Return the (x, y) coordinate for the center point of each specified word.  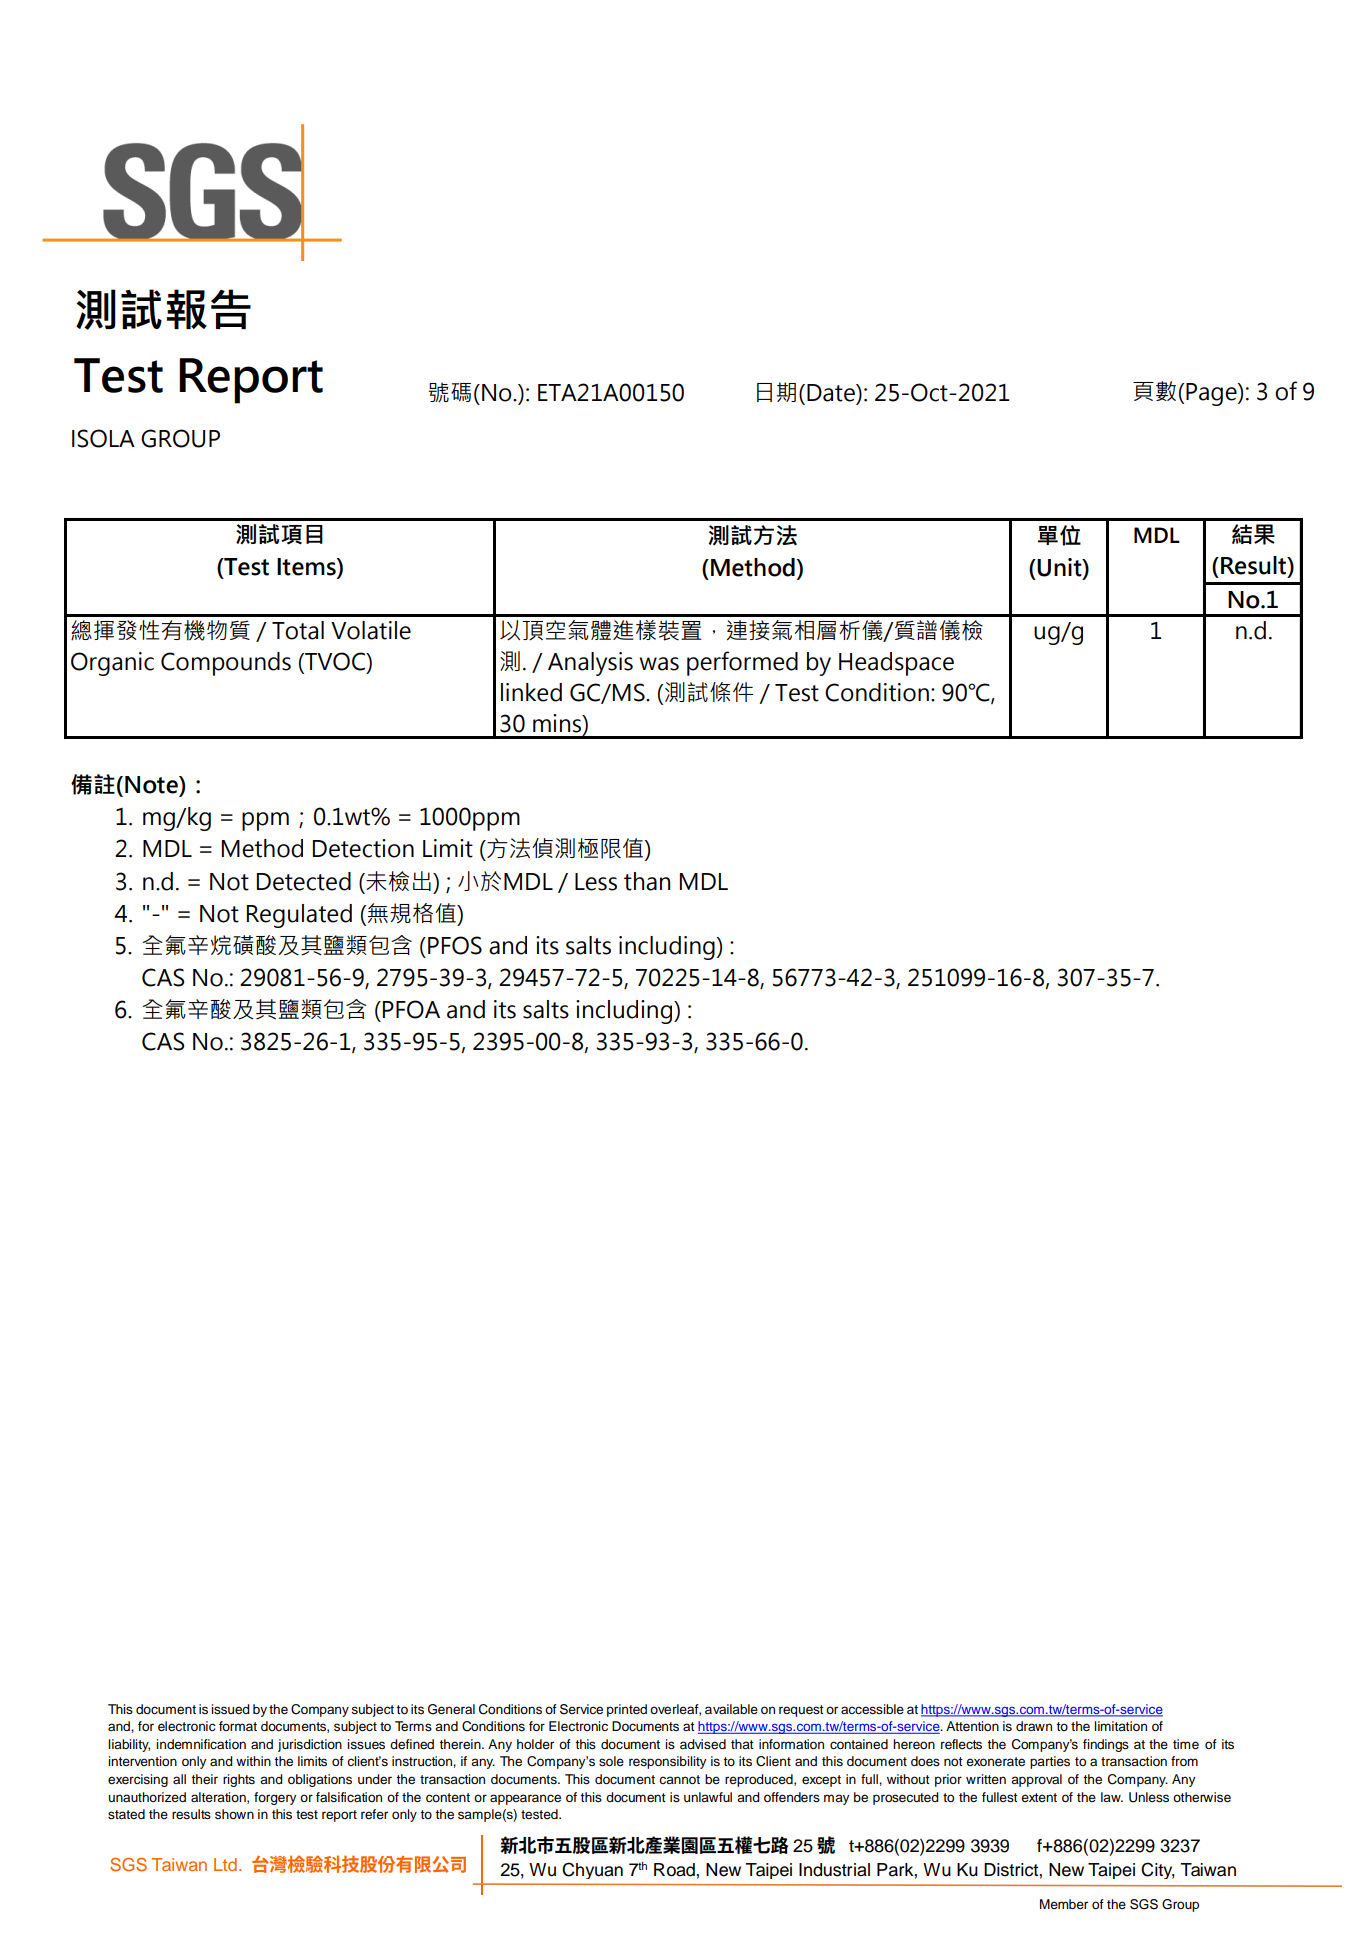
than (647, 881)
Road (675, 1870)
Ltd (225, 1864)
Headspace (896, 664)
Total (298, 630)
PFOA (411, 1009)
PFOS (455, 945)
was (659, 664)
